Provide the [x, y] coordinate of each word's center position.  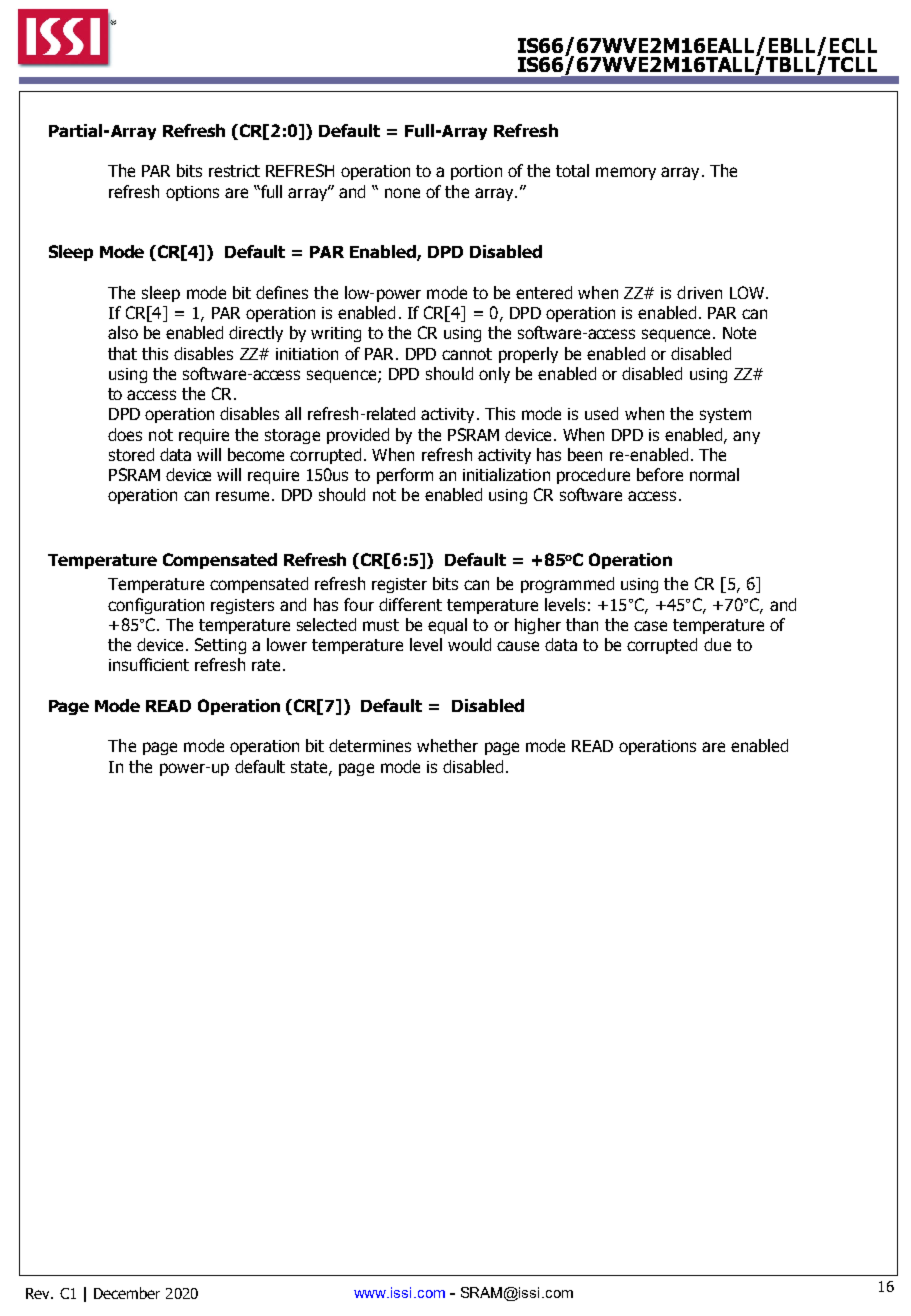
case [650, 626]
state [310, 768]
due [717, 644]
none [402, 193]
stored [131, 454]
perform [405, 476]
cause [518, 646]
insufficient [149, 664]
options [192, 193]
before [660, 474]
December [127, 1293]
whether [447, 745]
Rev [39, 1293]
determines [370, 745]
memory [626, 173]
